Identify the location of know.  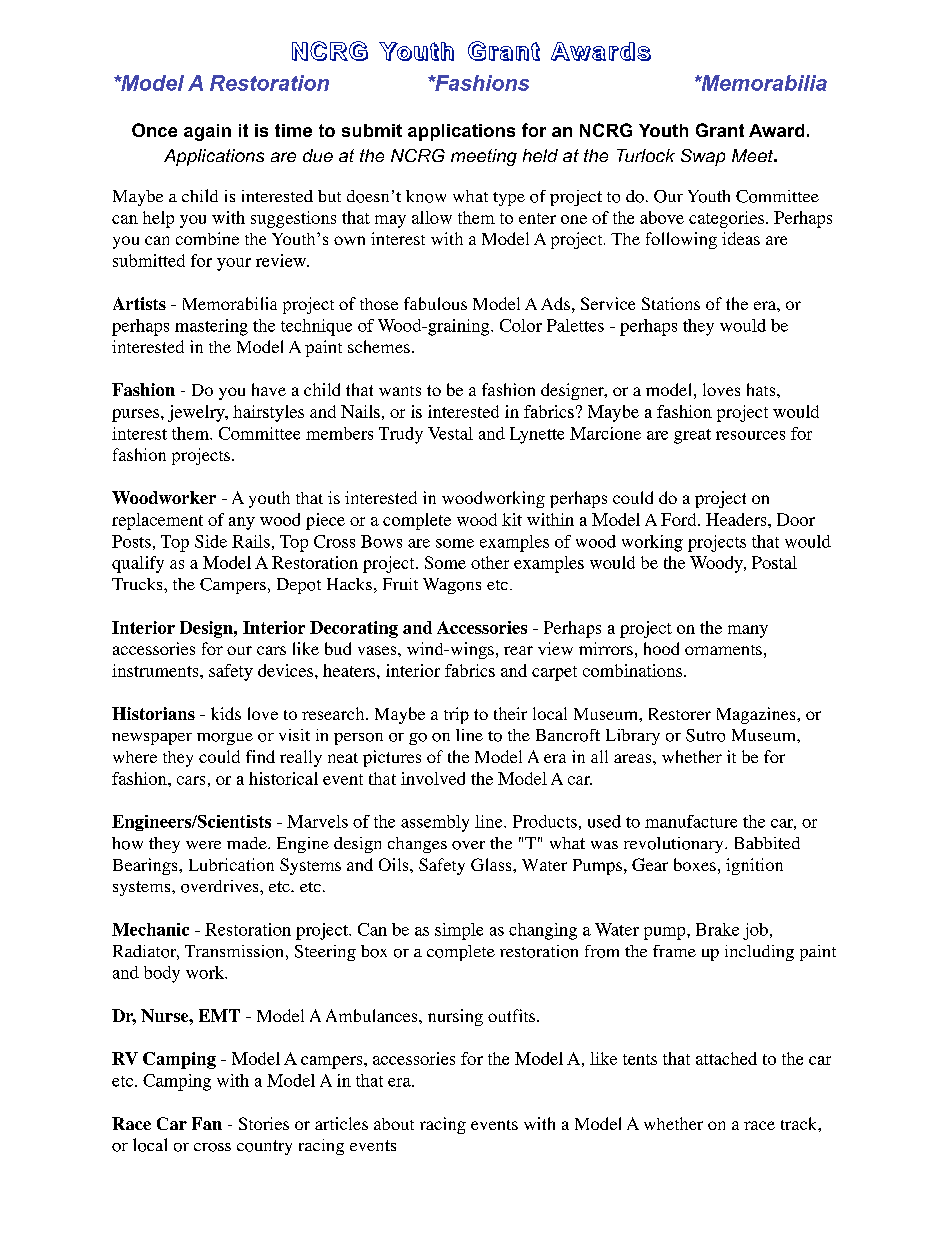
(426, 196).
